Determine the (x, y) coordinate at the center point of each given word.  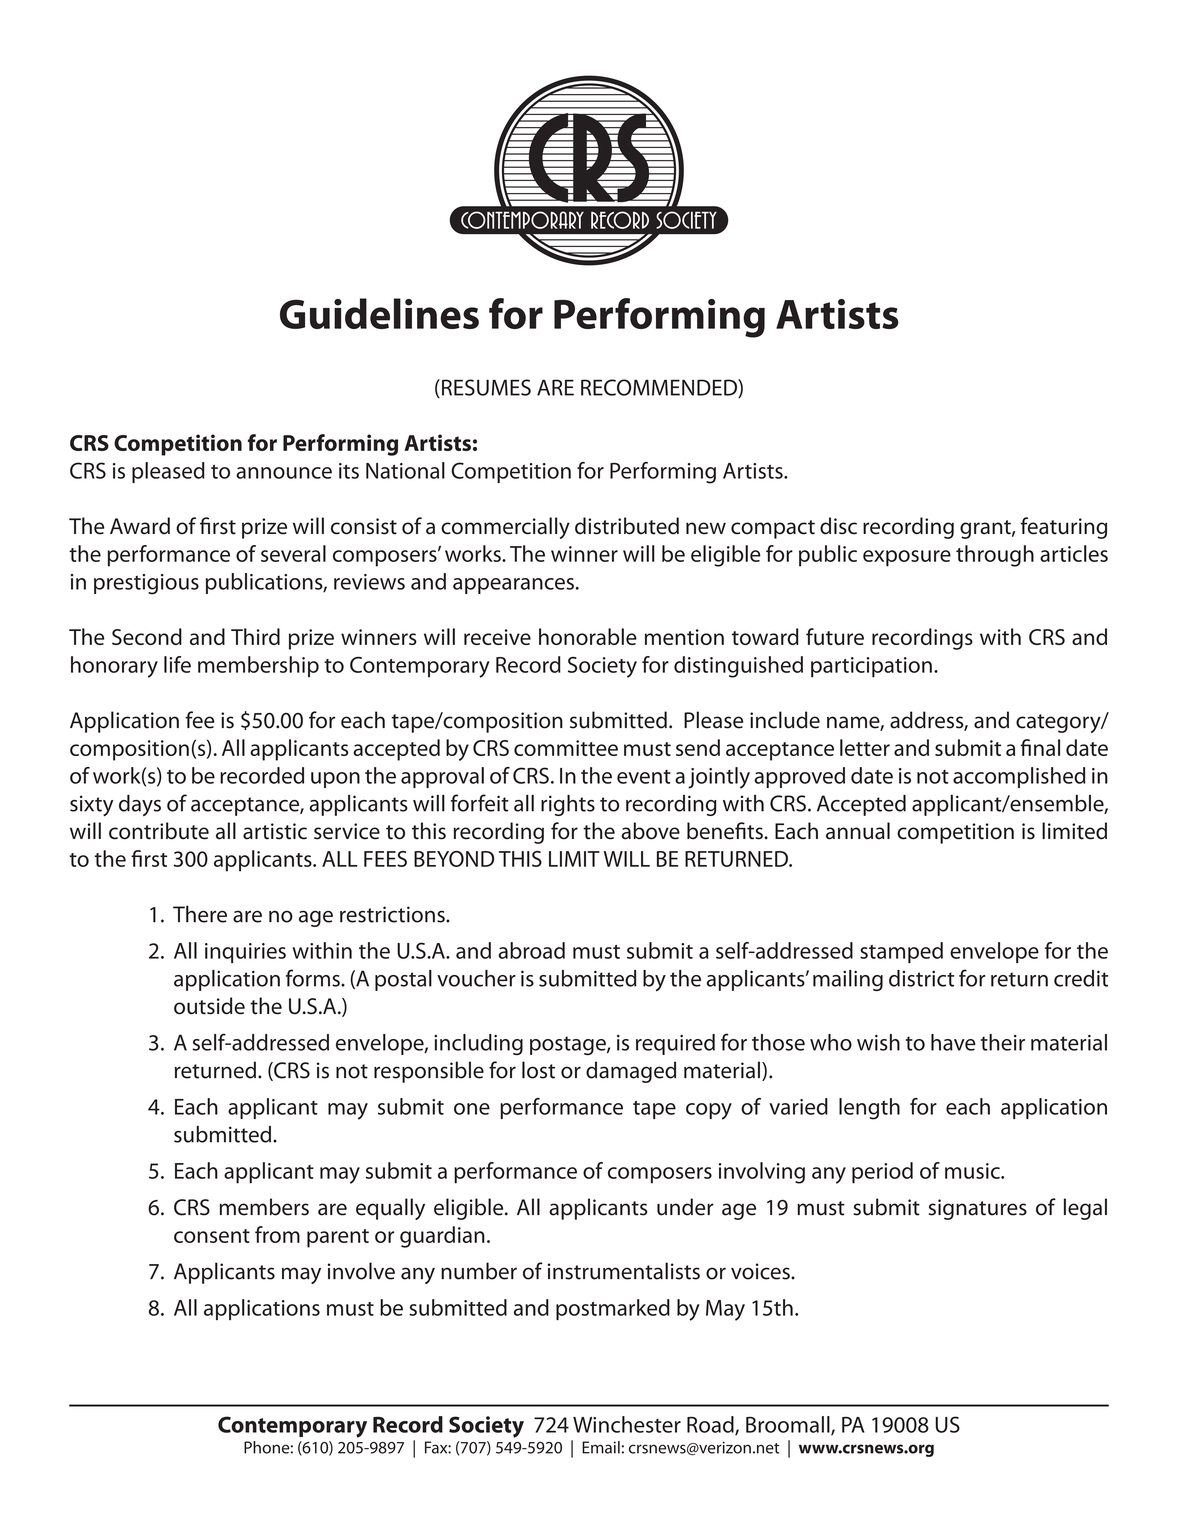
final (1040, 747)
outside (209, 1006)
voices (761, 1271)
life (177, 664)
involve (361, 1271)
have (953, 1042)
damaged (631, 1072)
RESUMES (486, 387)
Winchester (627, 1424)
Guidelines (379, 313)
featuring (1064, 528)
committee (566, 748)
